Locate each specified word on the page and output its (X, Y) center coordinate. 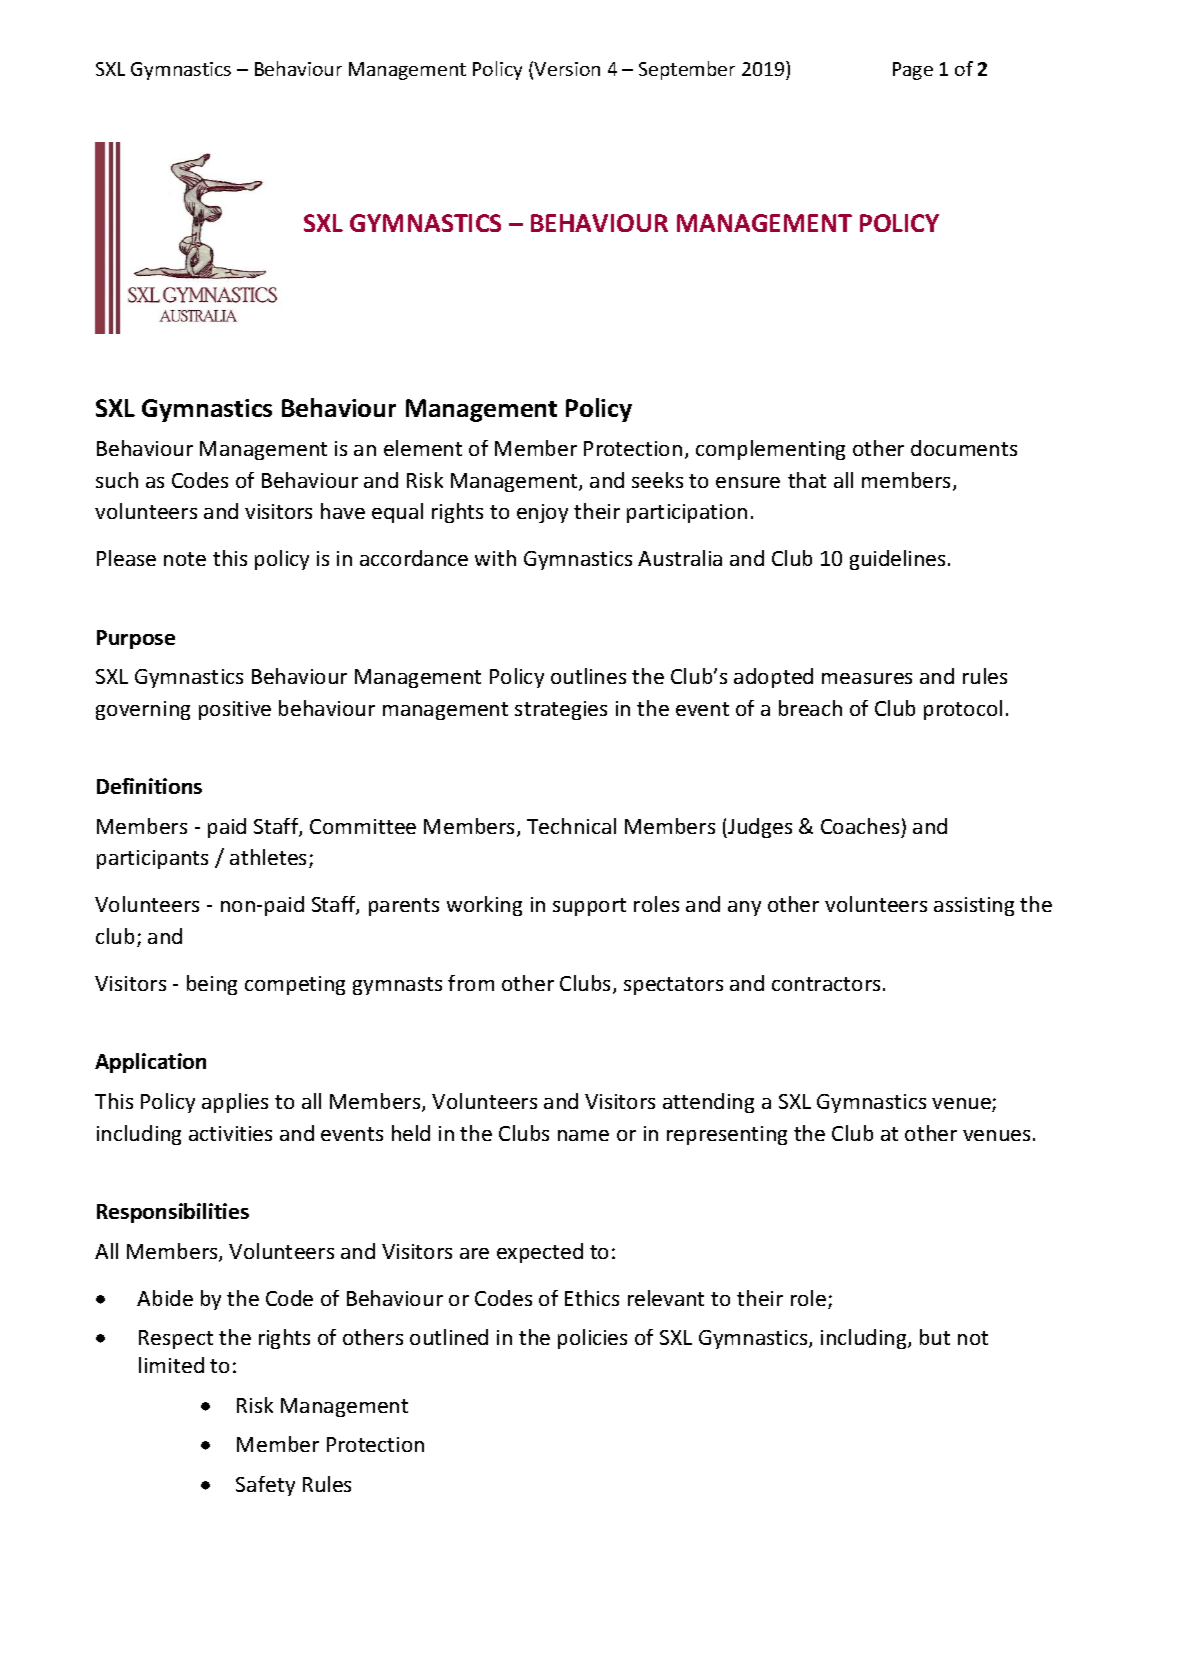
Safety (265, 1486)
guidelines (897, 560)
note (185, 559)
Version (567, 69)
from (471, 983)
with (495, 558)
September (687, 70)
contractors (826, 984)
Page (913, 71)
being (212, 985)
